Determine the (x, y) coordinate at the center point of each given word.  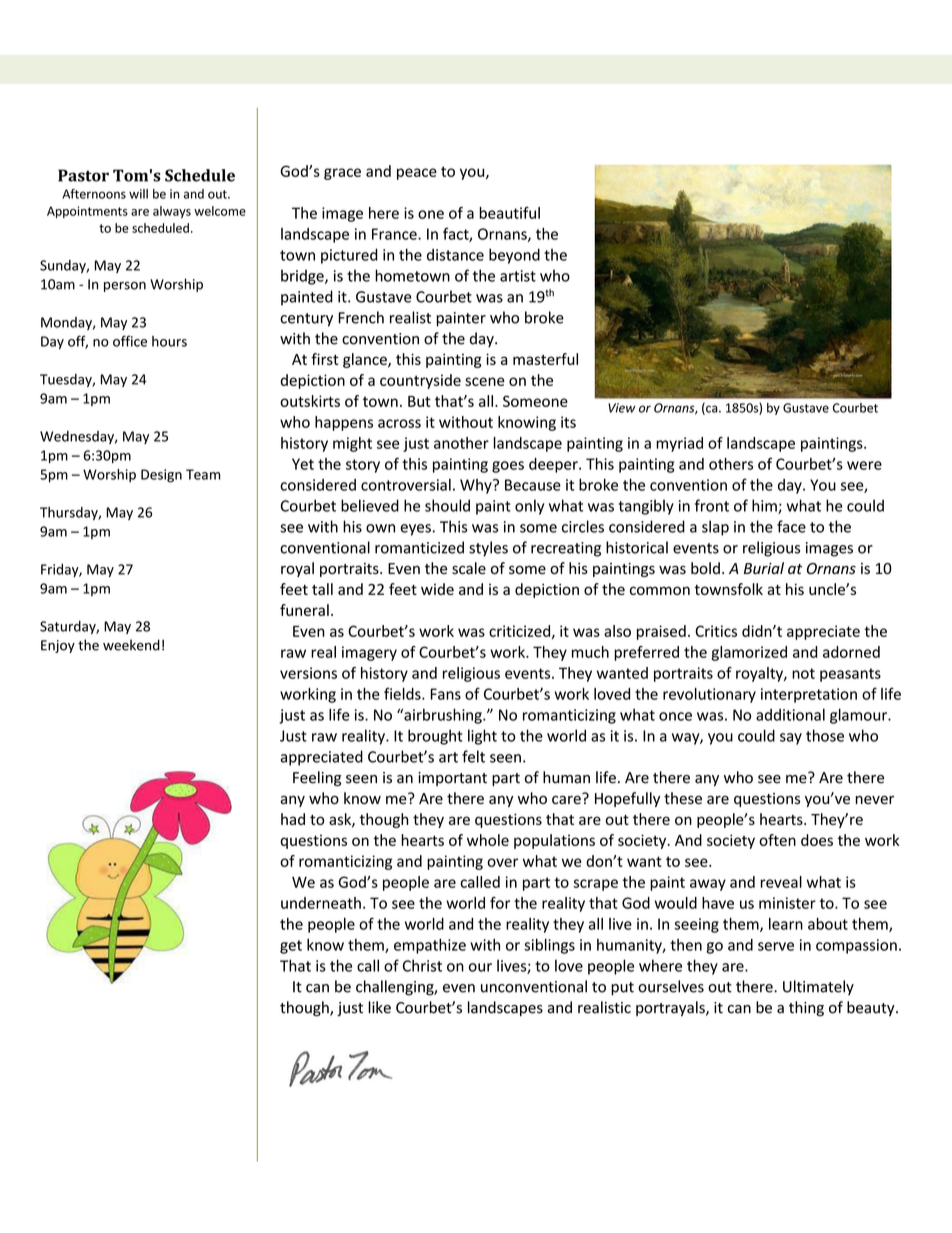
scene (485, 381)
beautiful (509, 213)
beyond (514, 256)
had (293, 819)
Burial (764, 568)
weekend (131, 645)
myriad (679, 444)
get (291, 947)
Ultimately (818, 987)
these (683, 798)
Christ (422, 965)
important (452, 779)
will (138, 194)
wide (437, 589)
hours (169, 341)
